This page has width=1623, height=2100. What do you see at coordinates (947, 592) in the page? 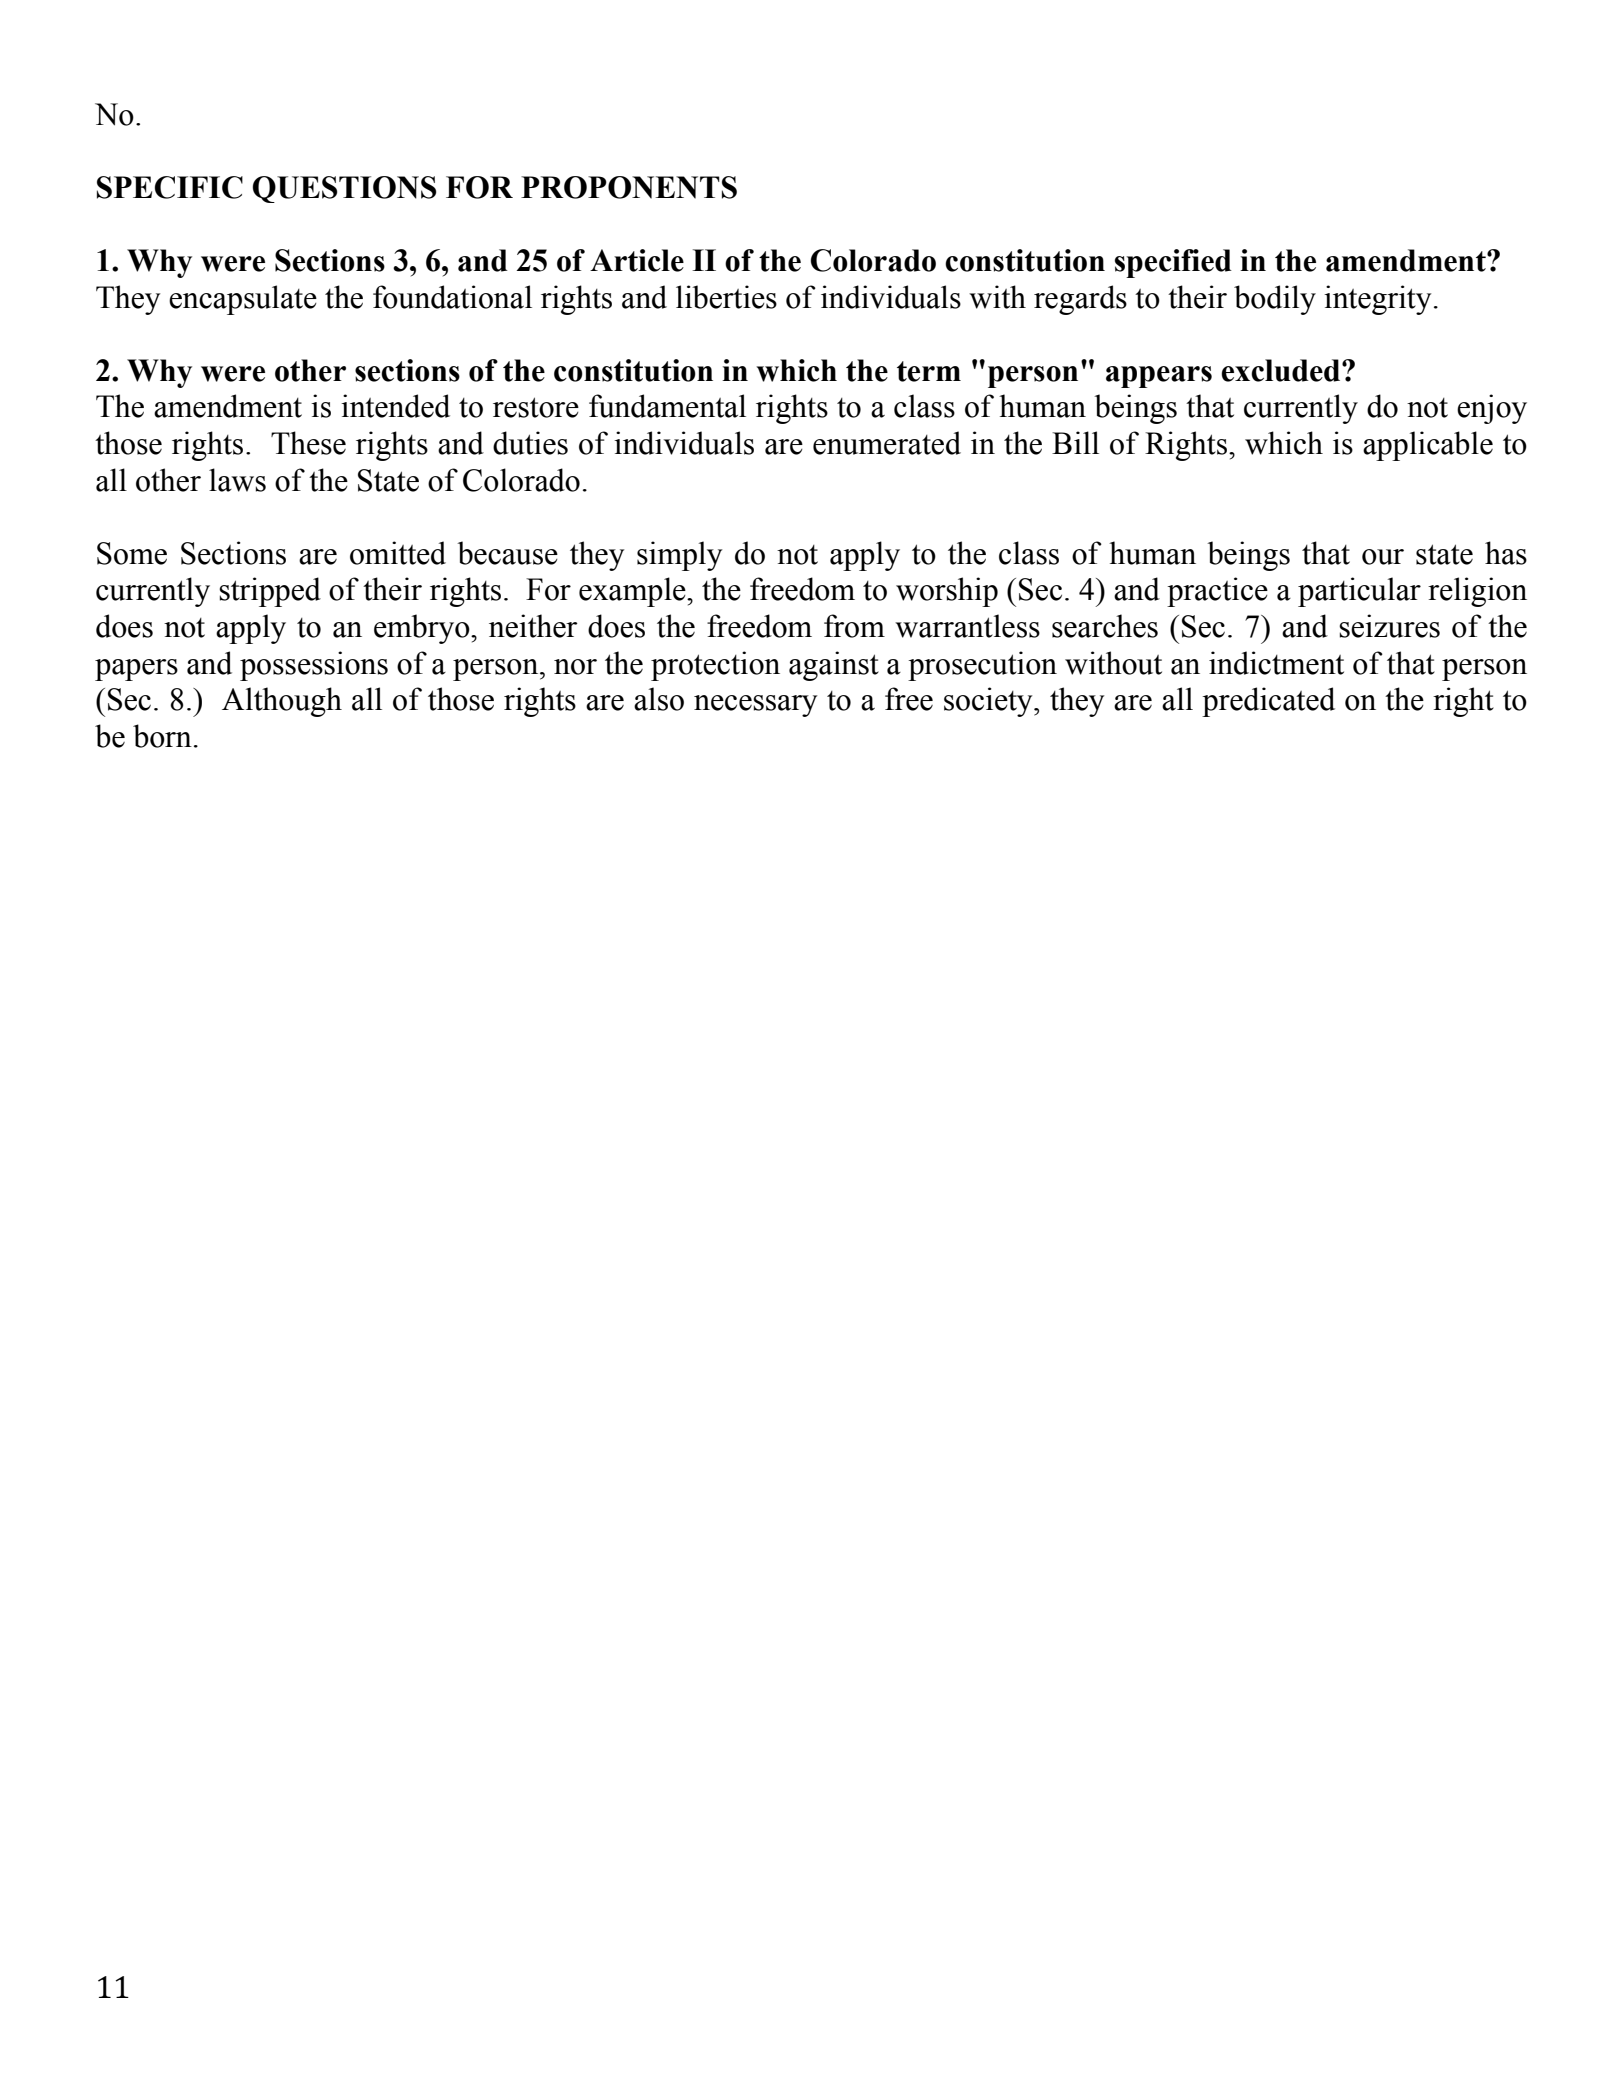
I see `worship` at bounding box center [947, 592].
